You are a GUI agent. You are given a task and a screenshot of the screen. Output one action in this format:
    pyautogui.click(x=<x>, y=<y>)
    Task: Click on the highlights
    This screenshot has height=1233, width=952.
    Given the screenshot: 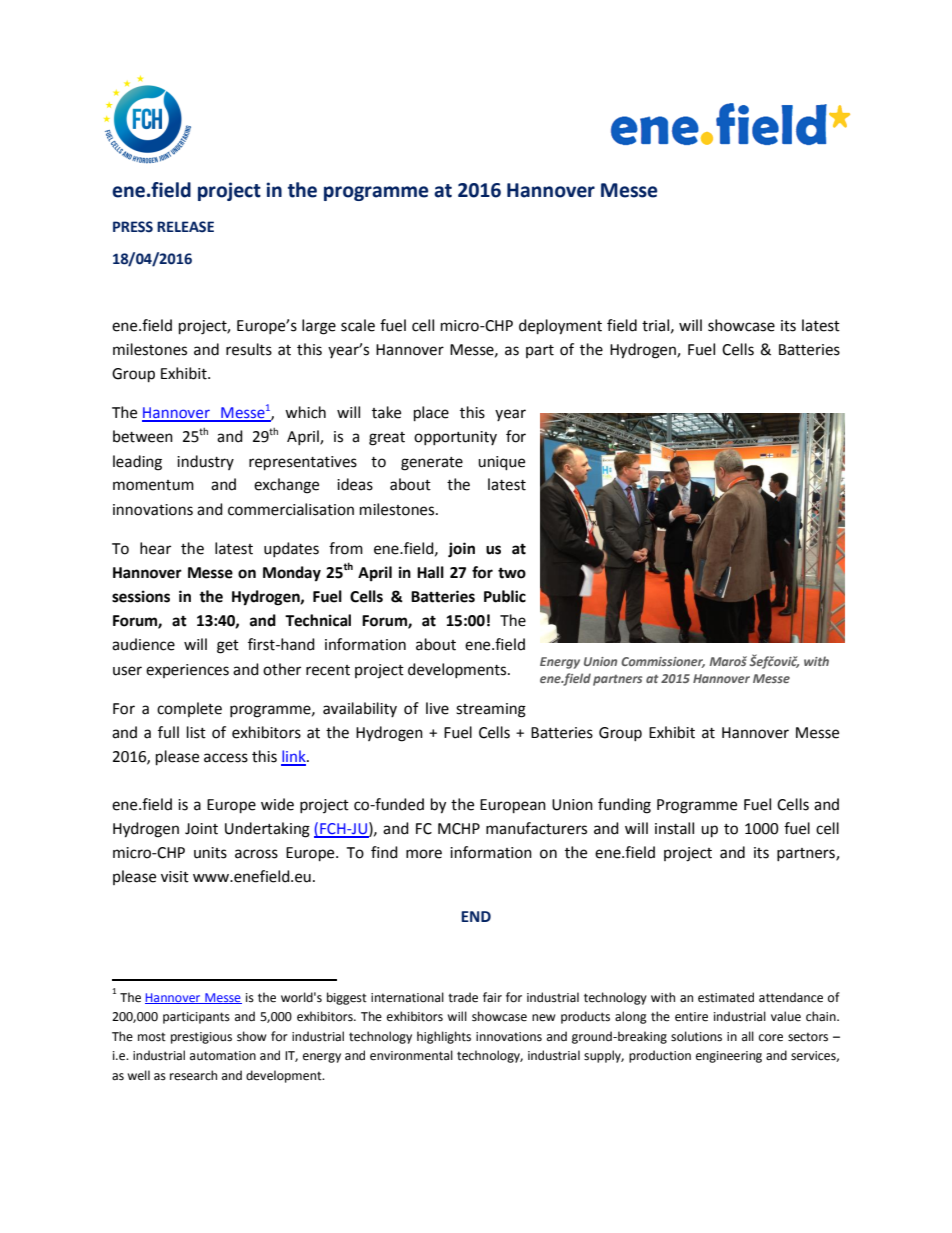 What is the action you would take?
    pyautogui.click(x=444, y=1037)
